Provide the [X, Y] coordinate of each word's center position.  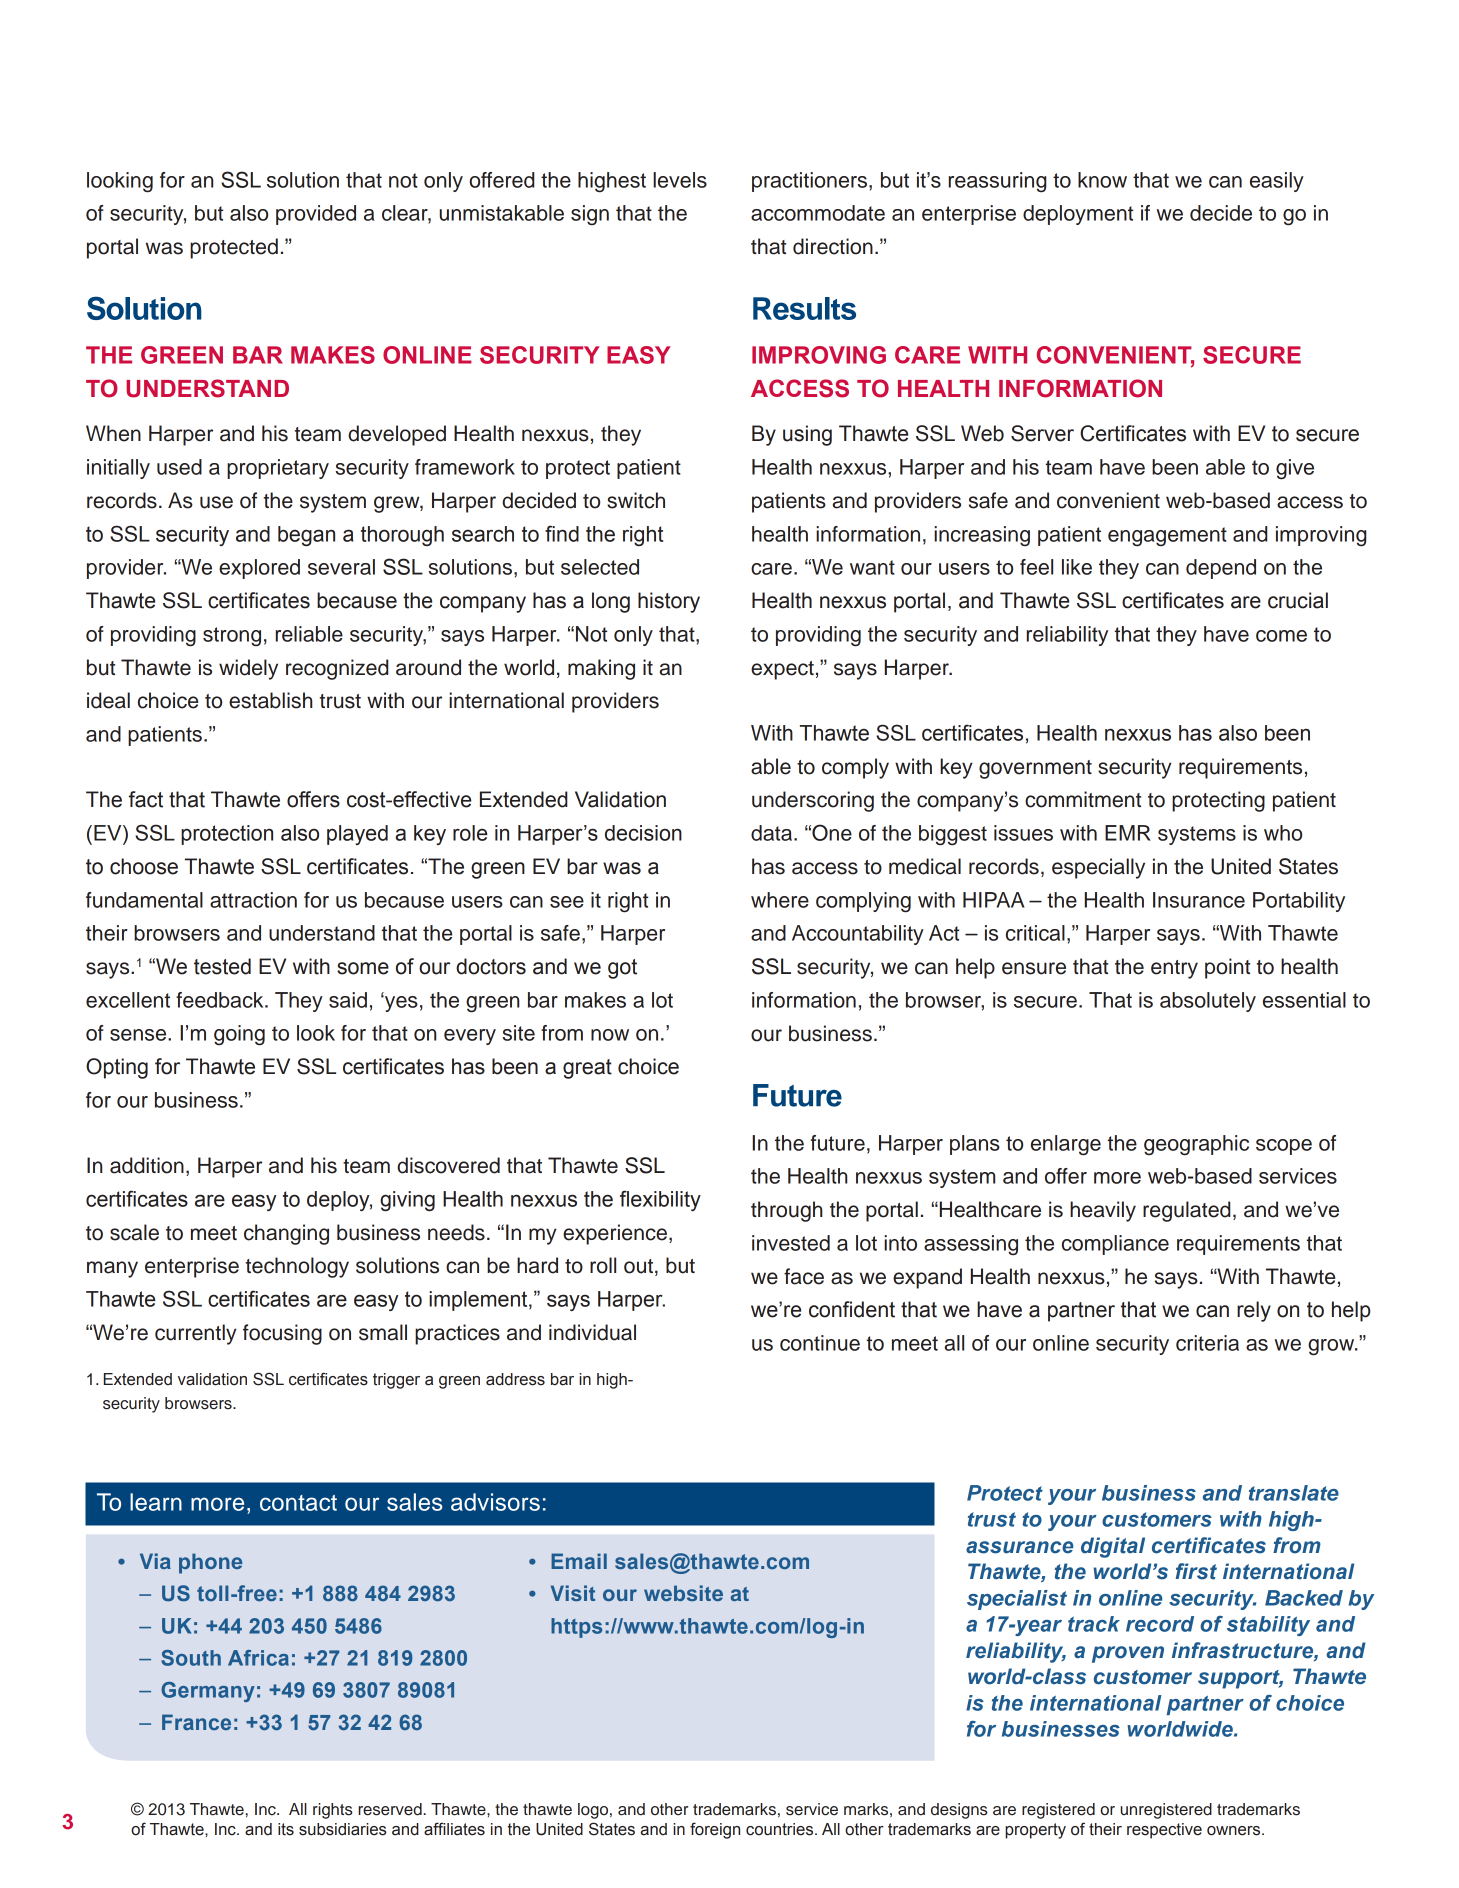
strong [232, 636]
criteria [1207, 1343]
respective [1164, 1831]
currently [196, 1334]
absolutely [1208, 1002]
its [286, 1829]
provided [316, 215]
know [1102, 180]
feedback [221, 1000]
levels [680, 180]
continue [820, 1343]
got [622, 969]
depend [1221, 569]
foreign [715, 1830]
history [669, 602]
